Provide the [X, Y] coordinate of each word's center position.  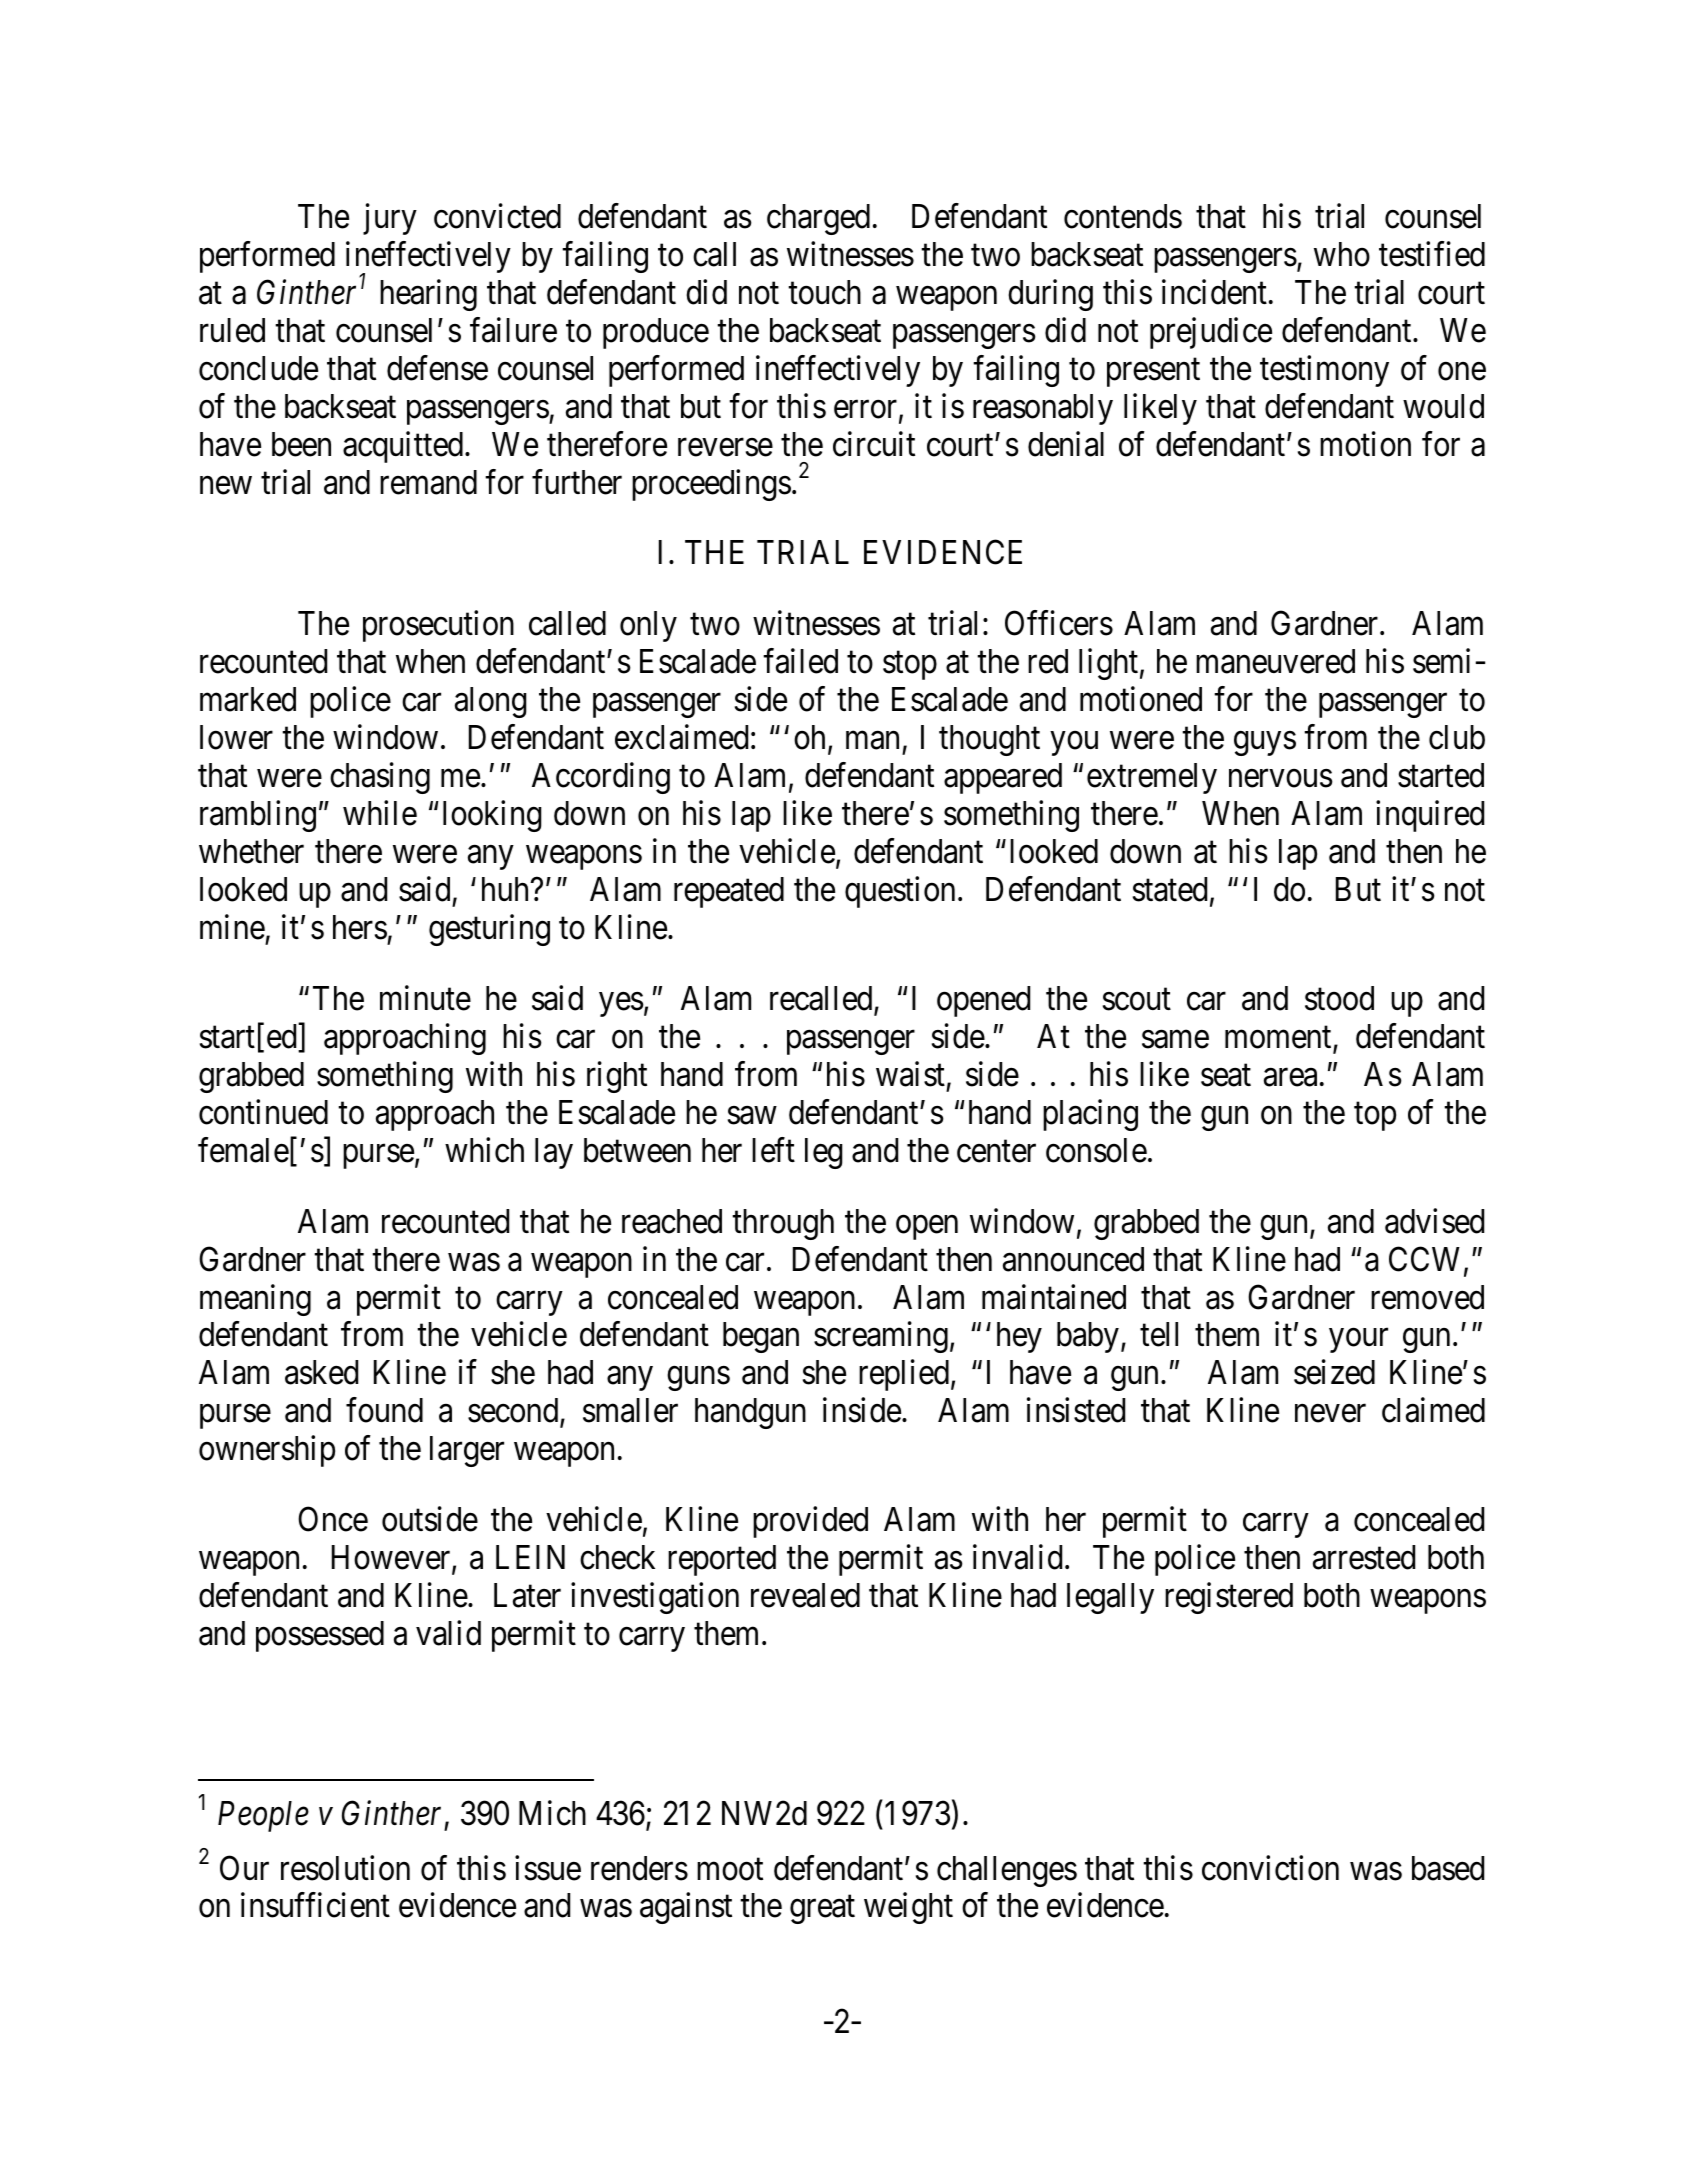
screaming [881, 1337]
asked [321, 1372]
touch [824, 292]
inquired [1430, 816]
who [1342, 254]
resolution [345, 1868]
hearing [428, 295]
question [900, 892]
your [1358, 1341]
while [380, 813]
